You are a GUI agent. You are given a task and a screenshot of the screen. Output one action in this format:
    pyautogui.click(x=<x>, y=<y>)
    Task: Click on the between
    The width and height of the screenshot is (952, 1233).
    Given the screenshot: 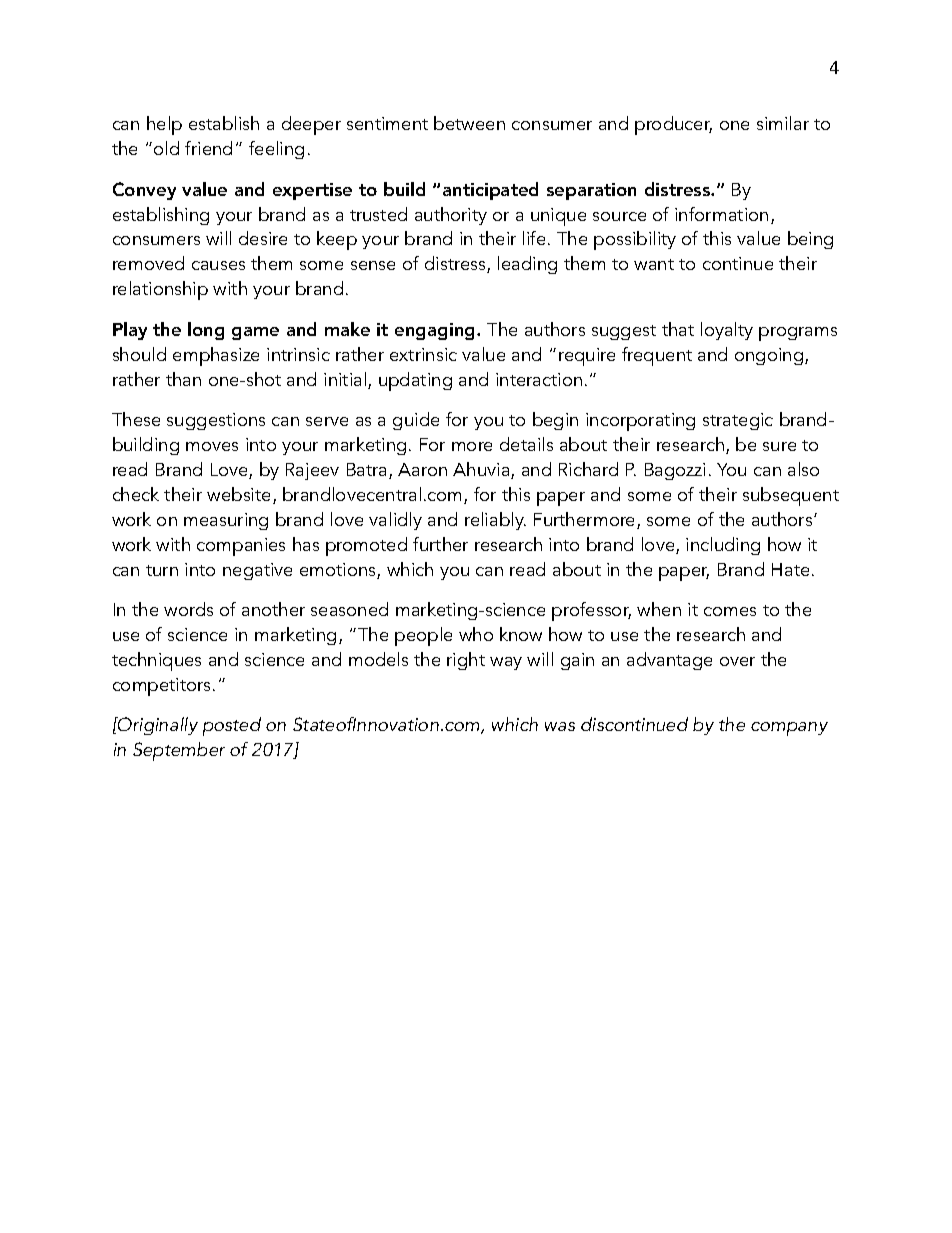 What is the action you would take?
    pyautogui.click(x=469, y=123)
